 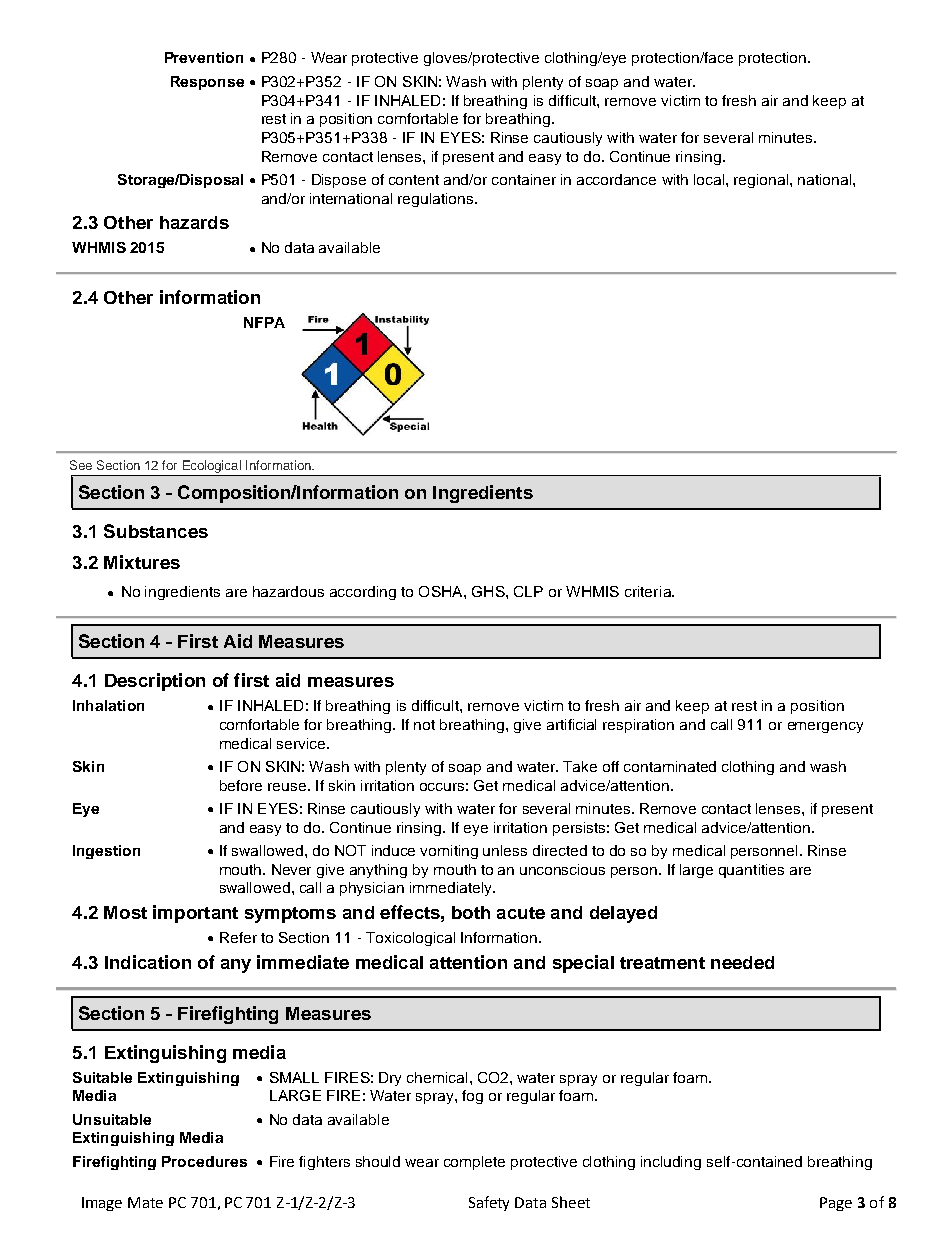 I want to click on important, so click(x=195, y=914).
